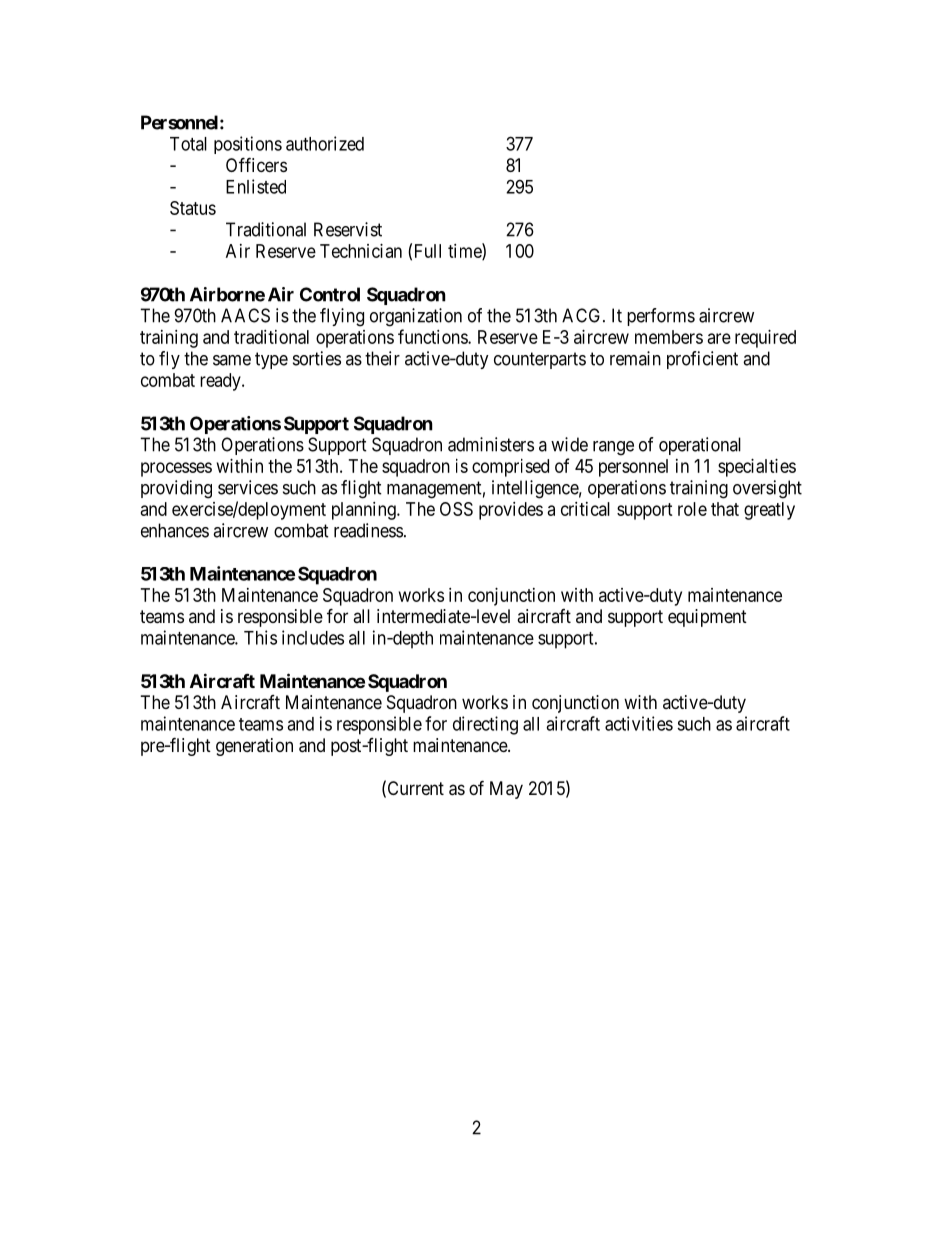  What do you see at coordinates (433, 336) in the screenshot?
I see `functions` at bounding box center [433, 336].
